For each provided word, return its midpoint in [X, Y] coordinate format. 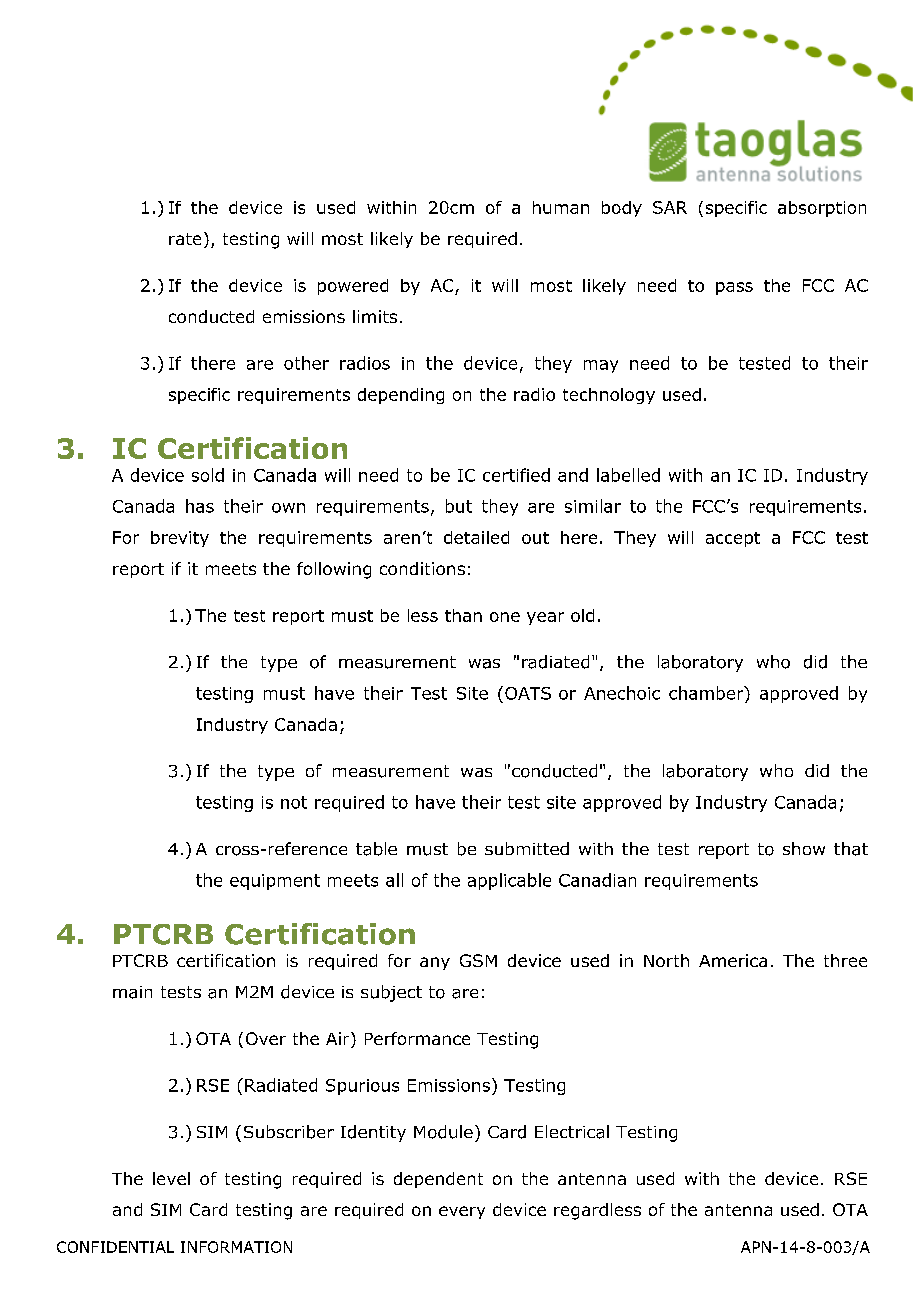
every [462, 1212]
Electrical [572, 1132]
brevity [180, 539]
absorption [822, 209]
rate [185, 239]
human [561, 207]
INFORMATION [236, 1247]
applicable [509, 881]
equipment [275, 882]
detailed [476, 537]
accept [733, 539]
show [804, 848]
